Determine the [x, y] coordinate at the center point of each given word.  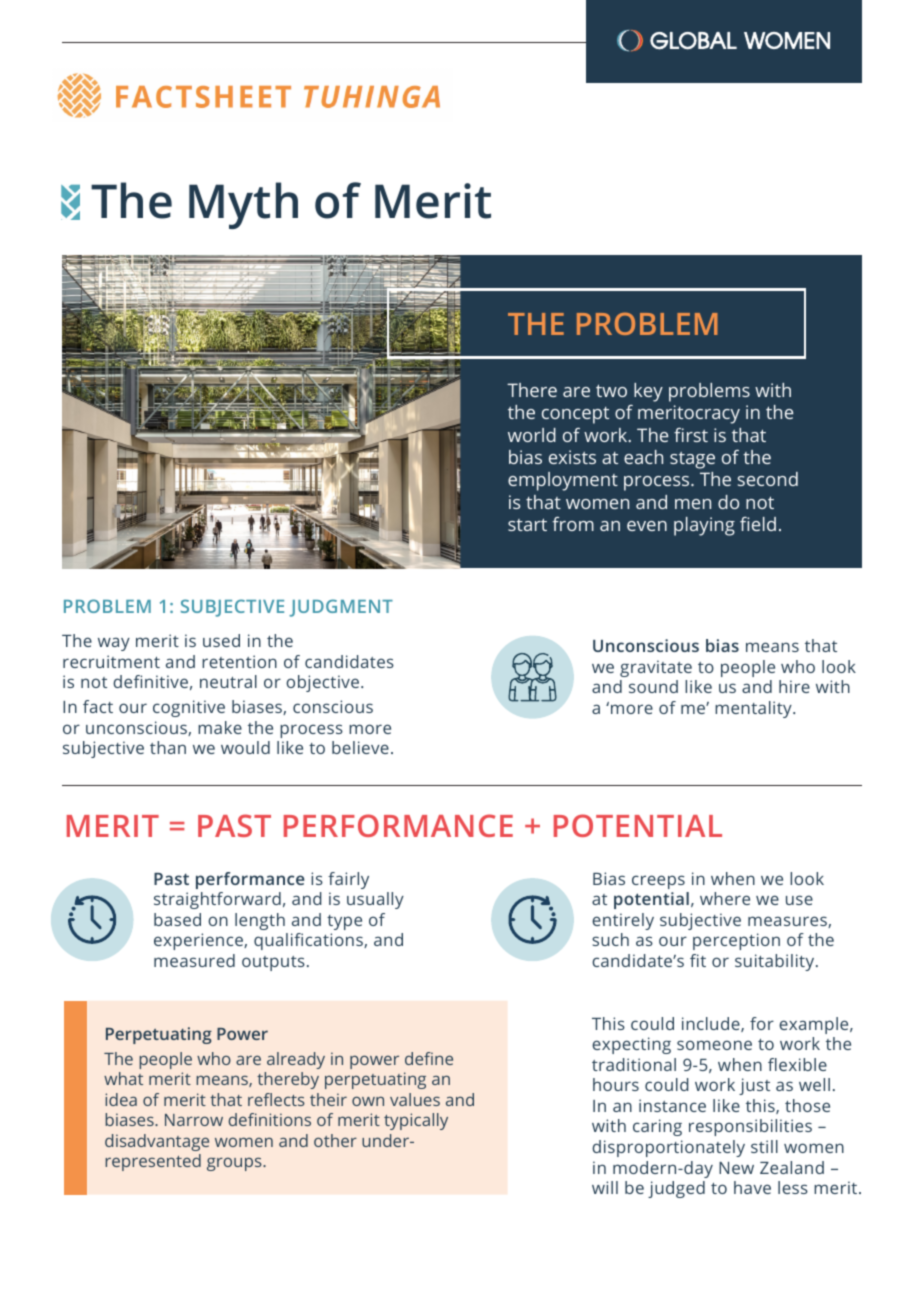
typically [416, 1121]
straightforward [217, 900]
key [648, 392]
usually [375, 900]
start [527, 524]
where [725, 898]
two [611, 390]
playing [704, 526]
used [221, 640]
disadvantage [157, 1142]
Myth [243, 205]
